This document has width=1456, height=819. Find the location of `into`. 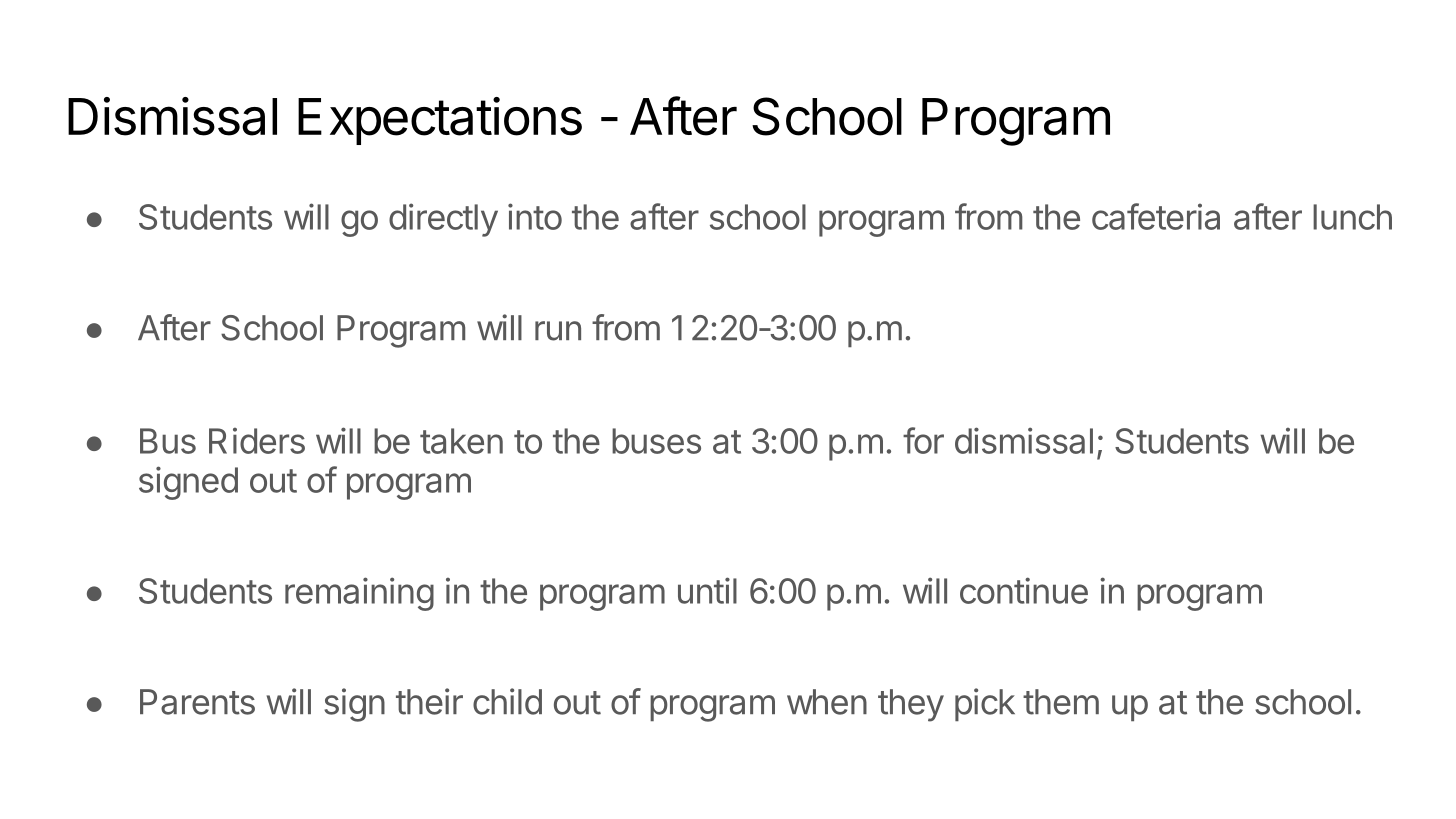

into is located at coordinates (535, 216).
